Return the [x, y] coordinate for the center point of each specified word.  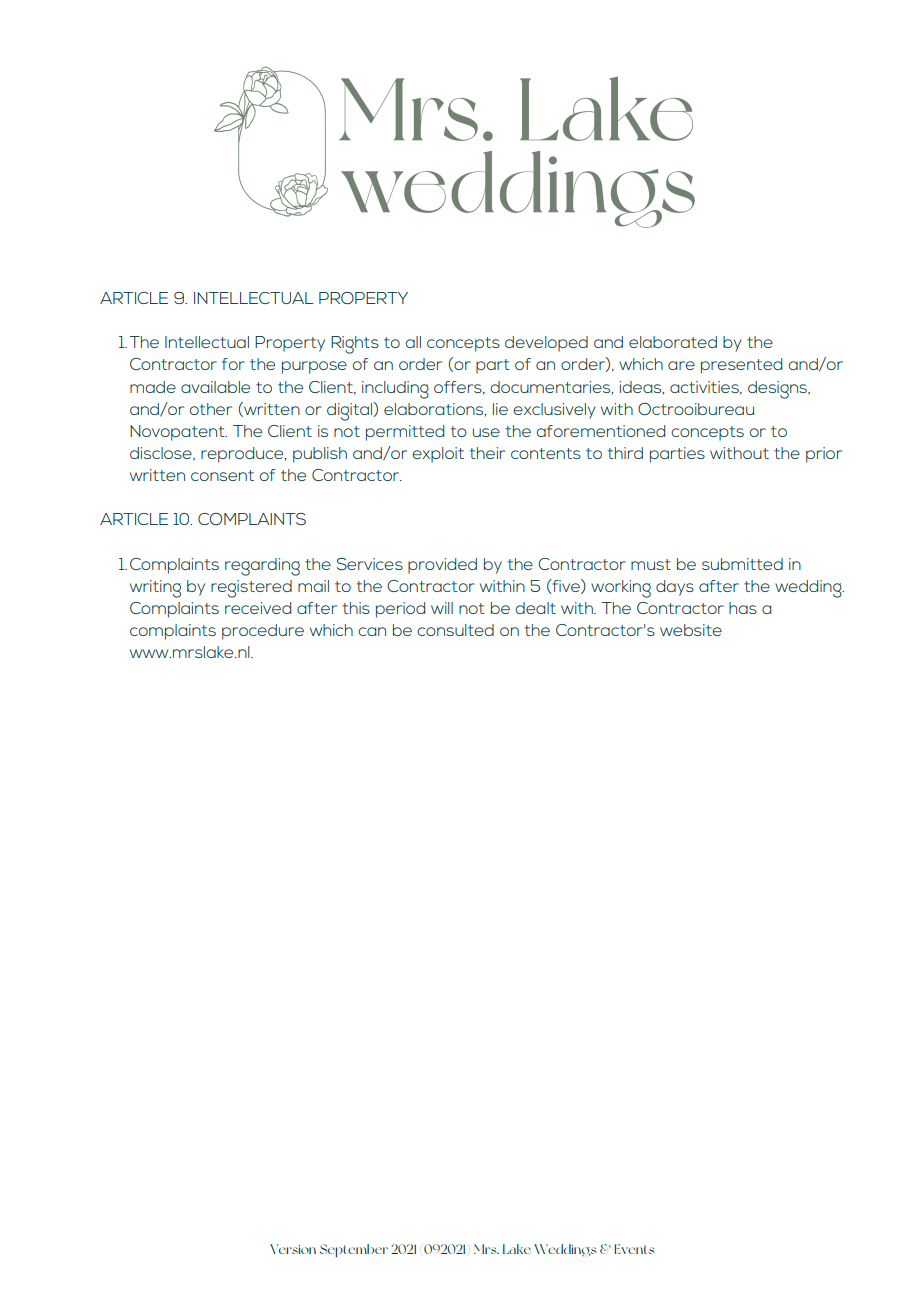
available [215, 387]
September [354, 1251]
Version [293, 1249]
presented [741, 366]
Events [634, 1249]
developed [546, 344]
